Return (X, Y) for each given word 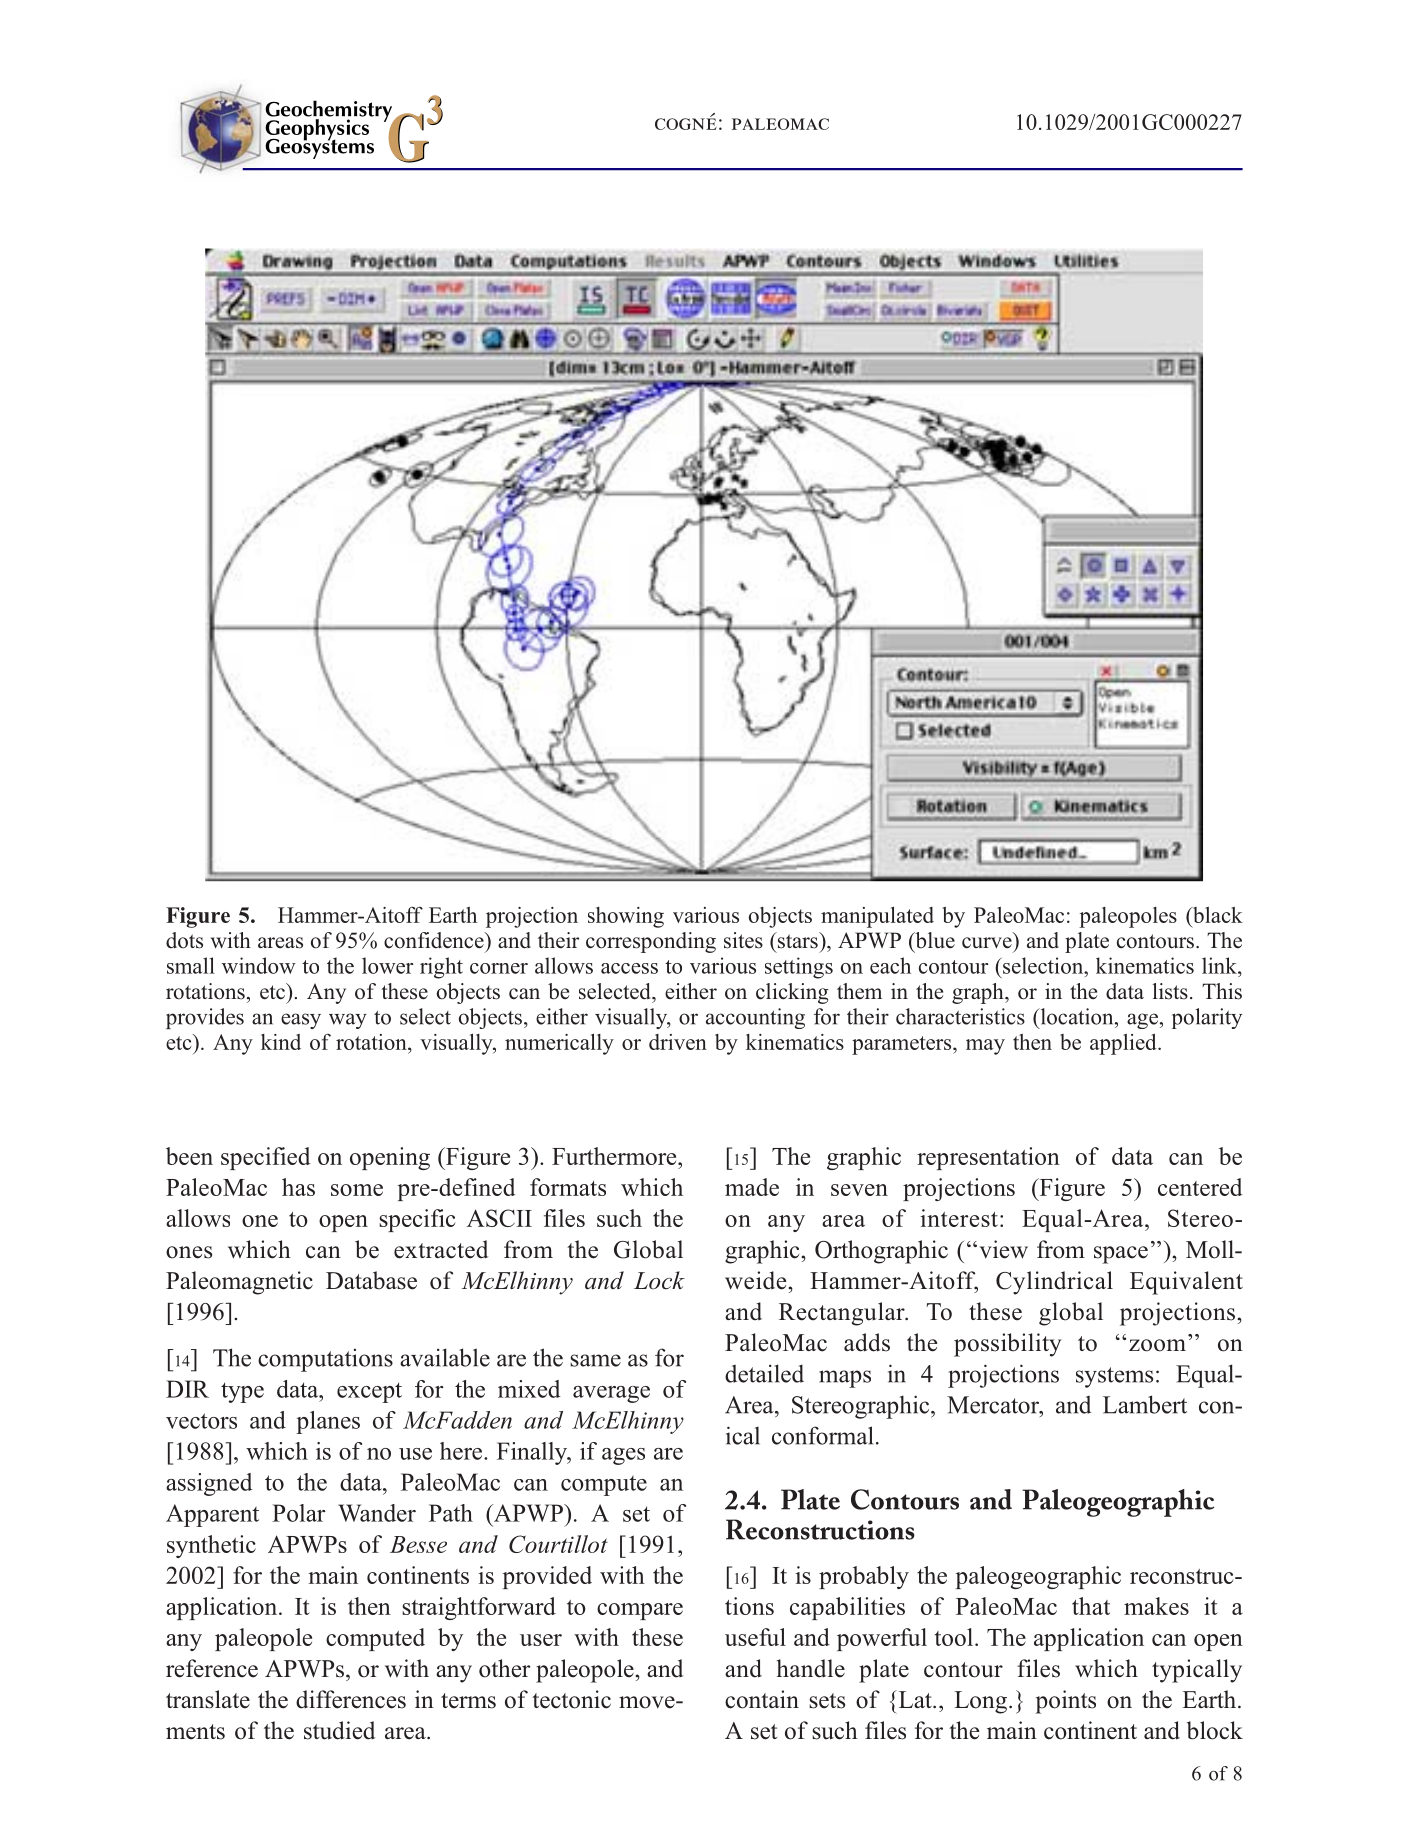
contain (762, 1699)
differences (351, 1699)
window (259, 965)
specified (266, 1158)
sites (743, 940)
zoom (1157, 1345)
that (1091, 1606)
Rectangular (843, 1314)
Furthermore (615, 1156)
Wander (377, 1513)
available (445, 1357)
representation (988, 1158)
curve (987, 943)
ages (623, 1456)
